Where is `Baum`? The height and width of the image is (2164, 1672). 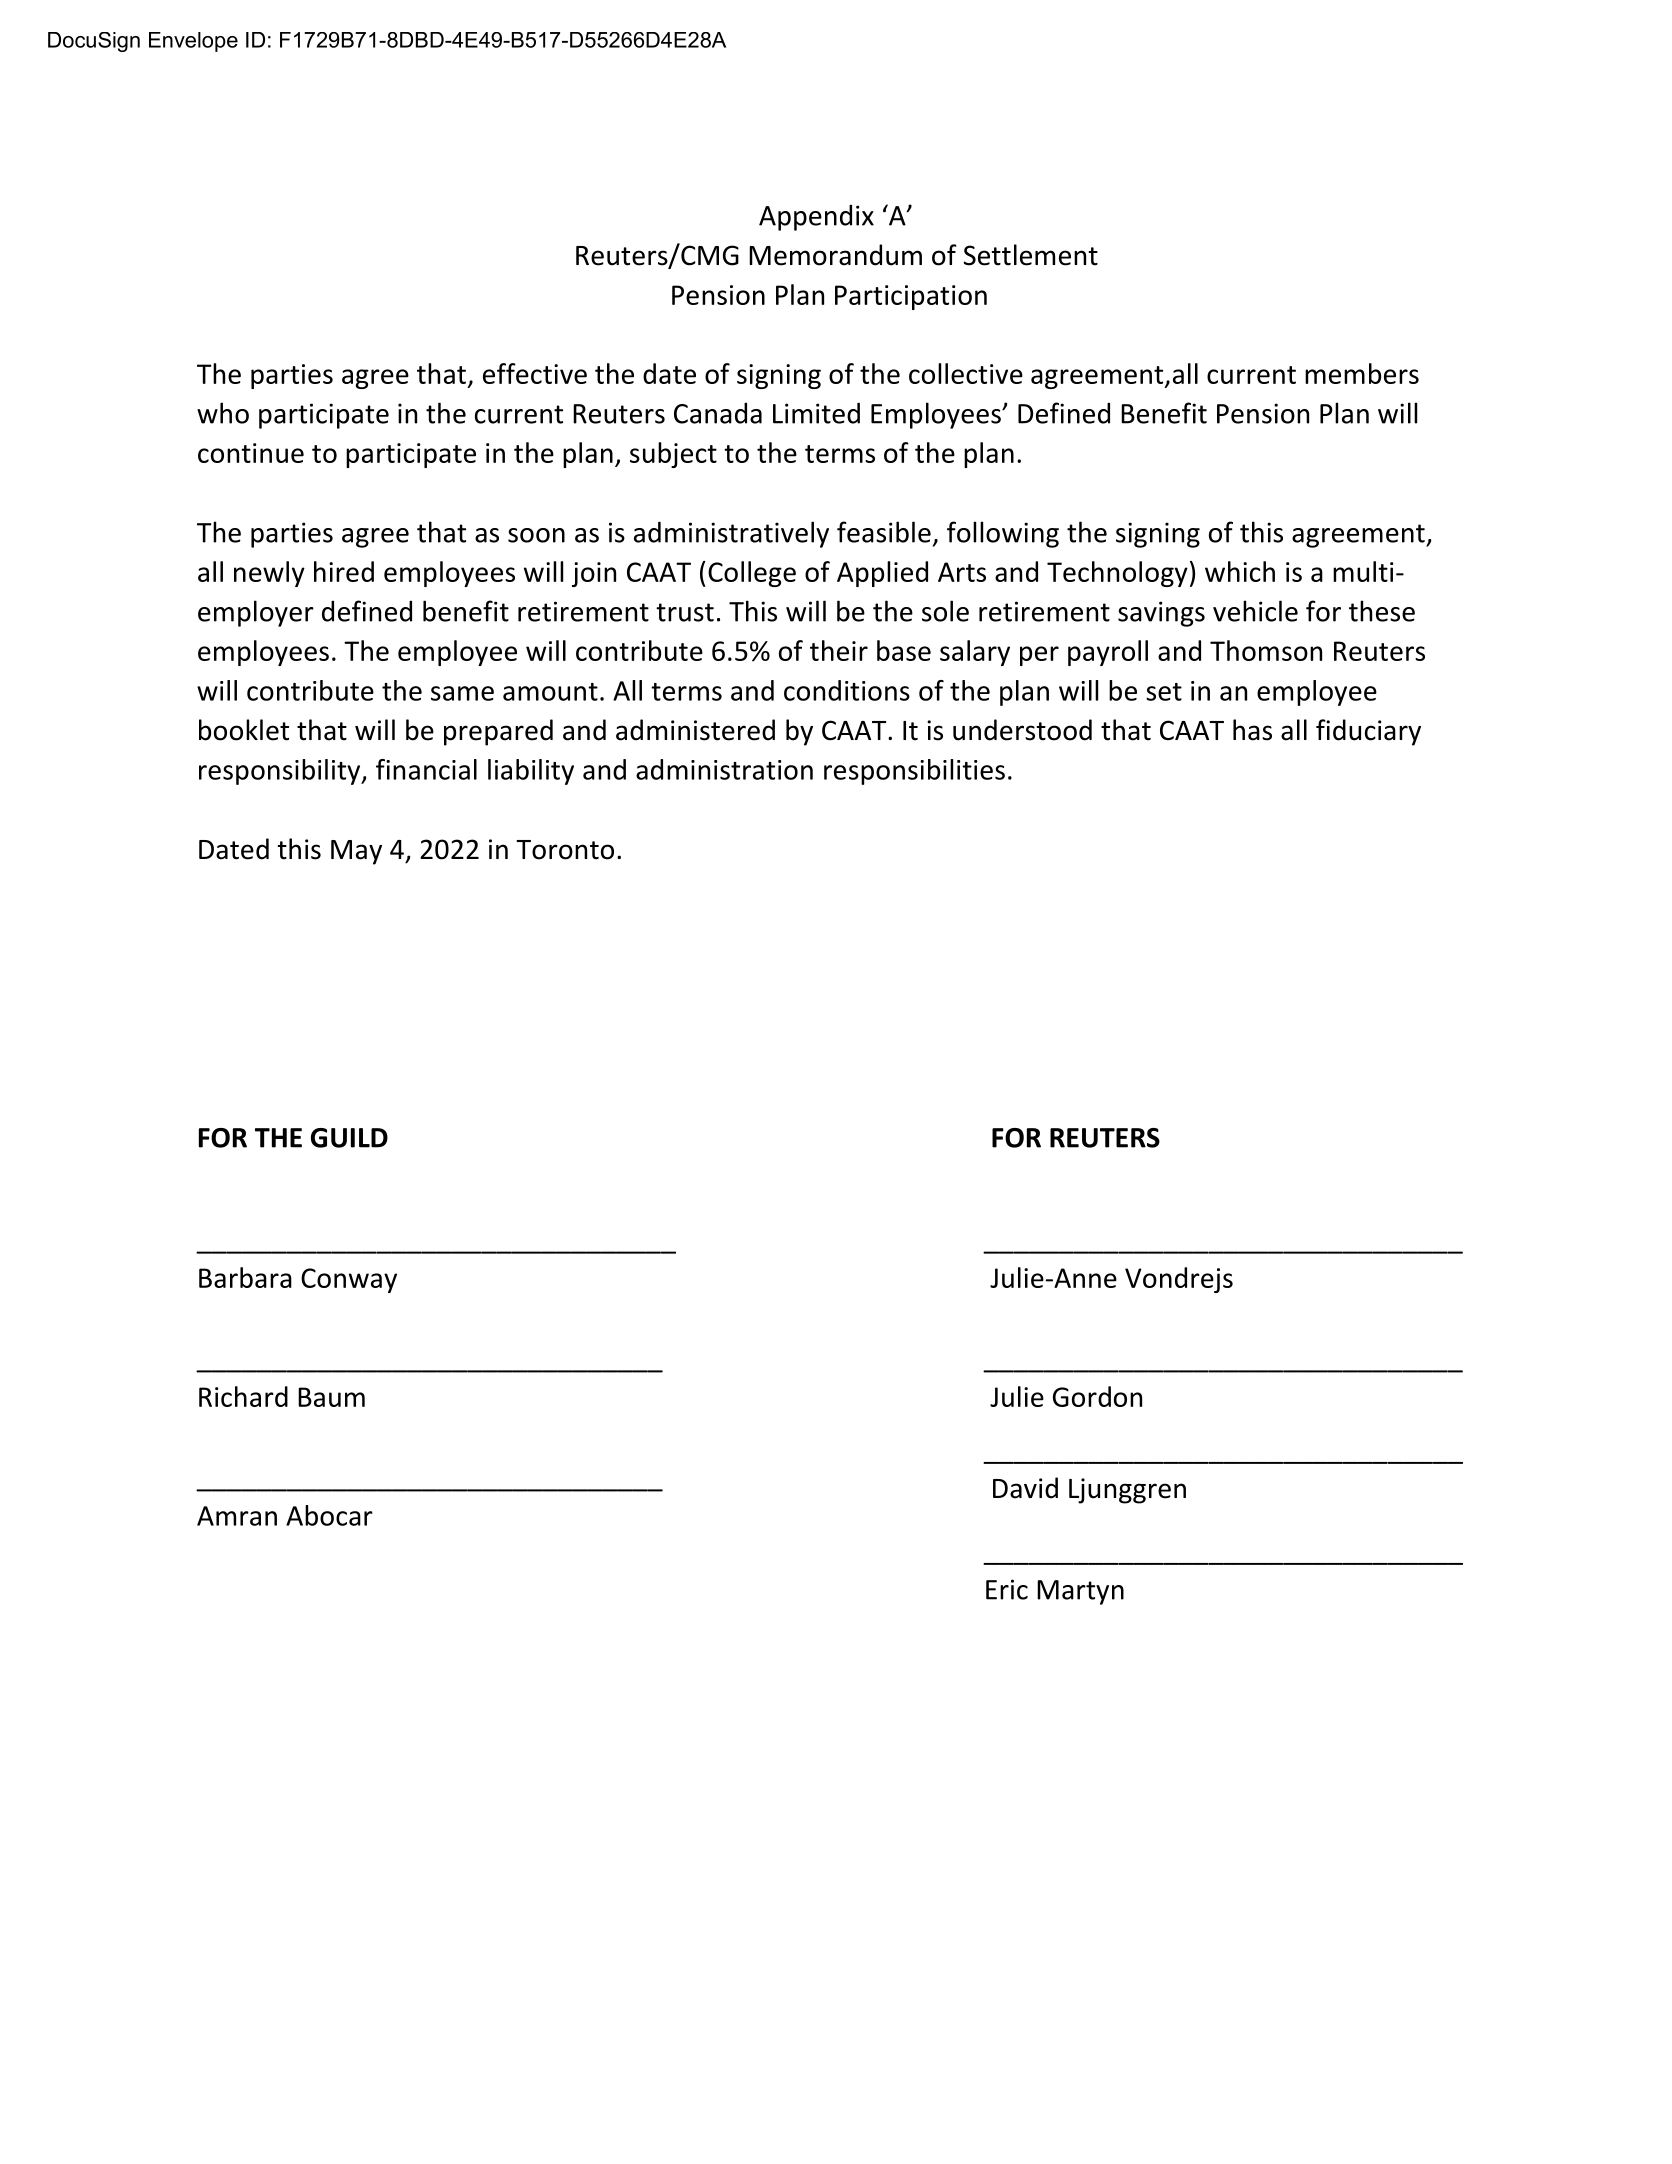 Baum is located at coordinates (331, 1397).
